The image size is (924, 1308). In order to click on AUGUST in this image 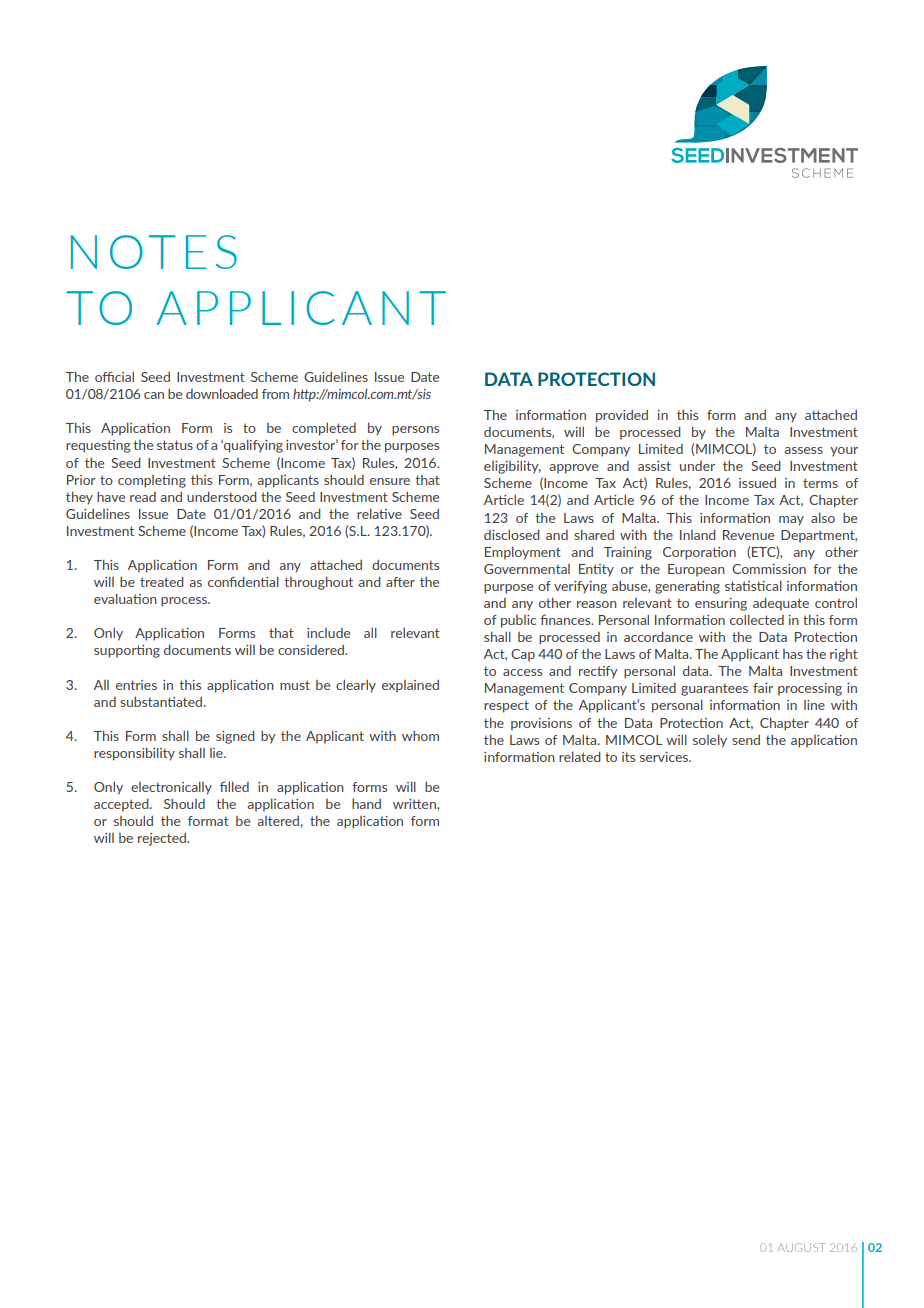, I will do `click(801, 1247)`.
